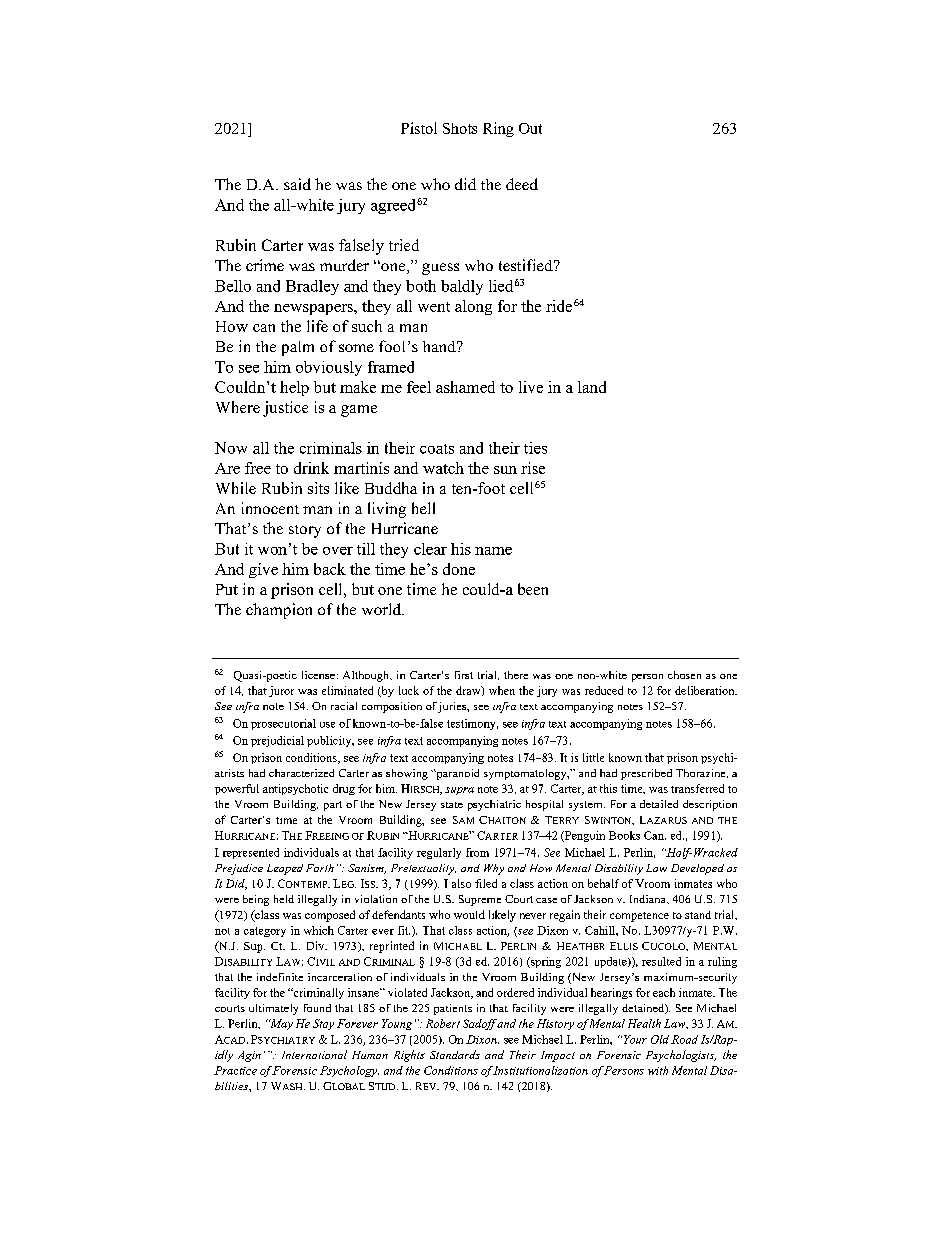 The image size is (952, 1233). Describe the element at coordinates (460, 128) in the screenshot. I see `Shots` at that location.
